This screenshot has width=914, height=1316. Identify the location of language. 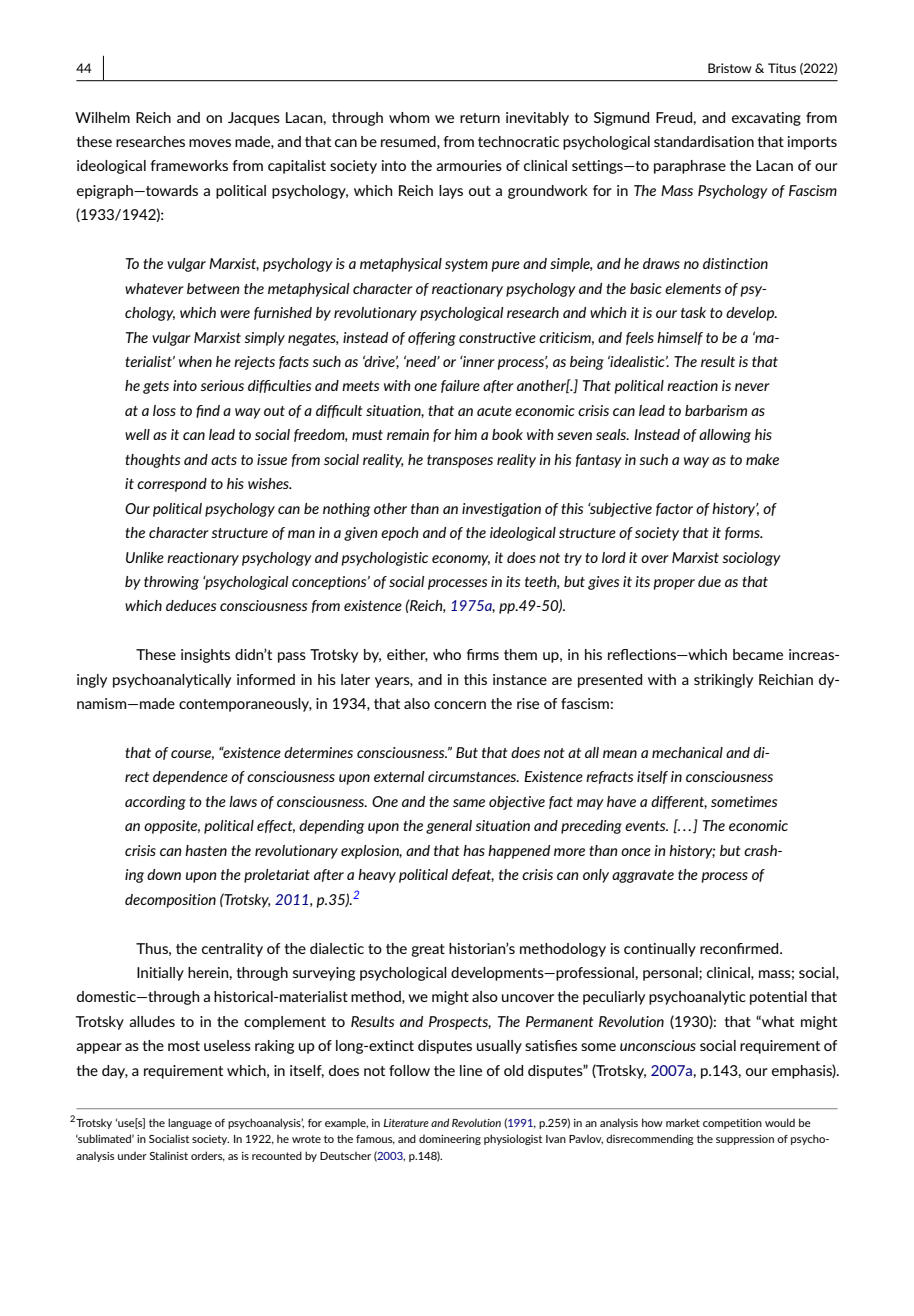
(190, 1123).
